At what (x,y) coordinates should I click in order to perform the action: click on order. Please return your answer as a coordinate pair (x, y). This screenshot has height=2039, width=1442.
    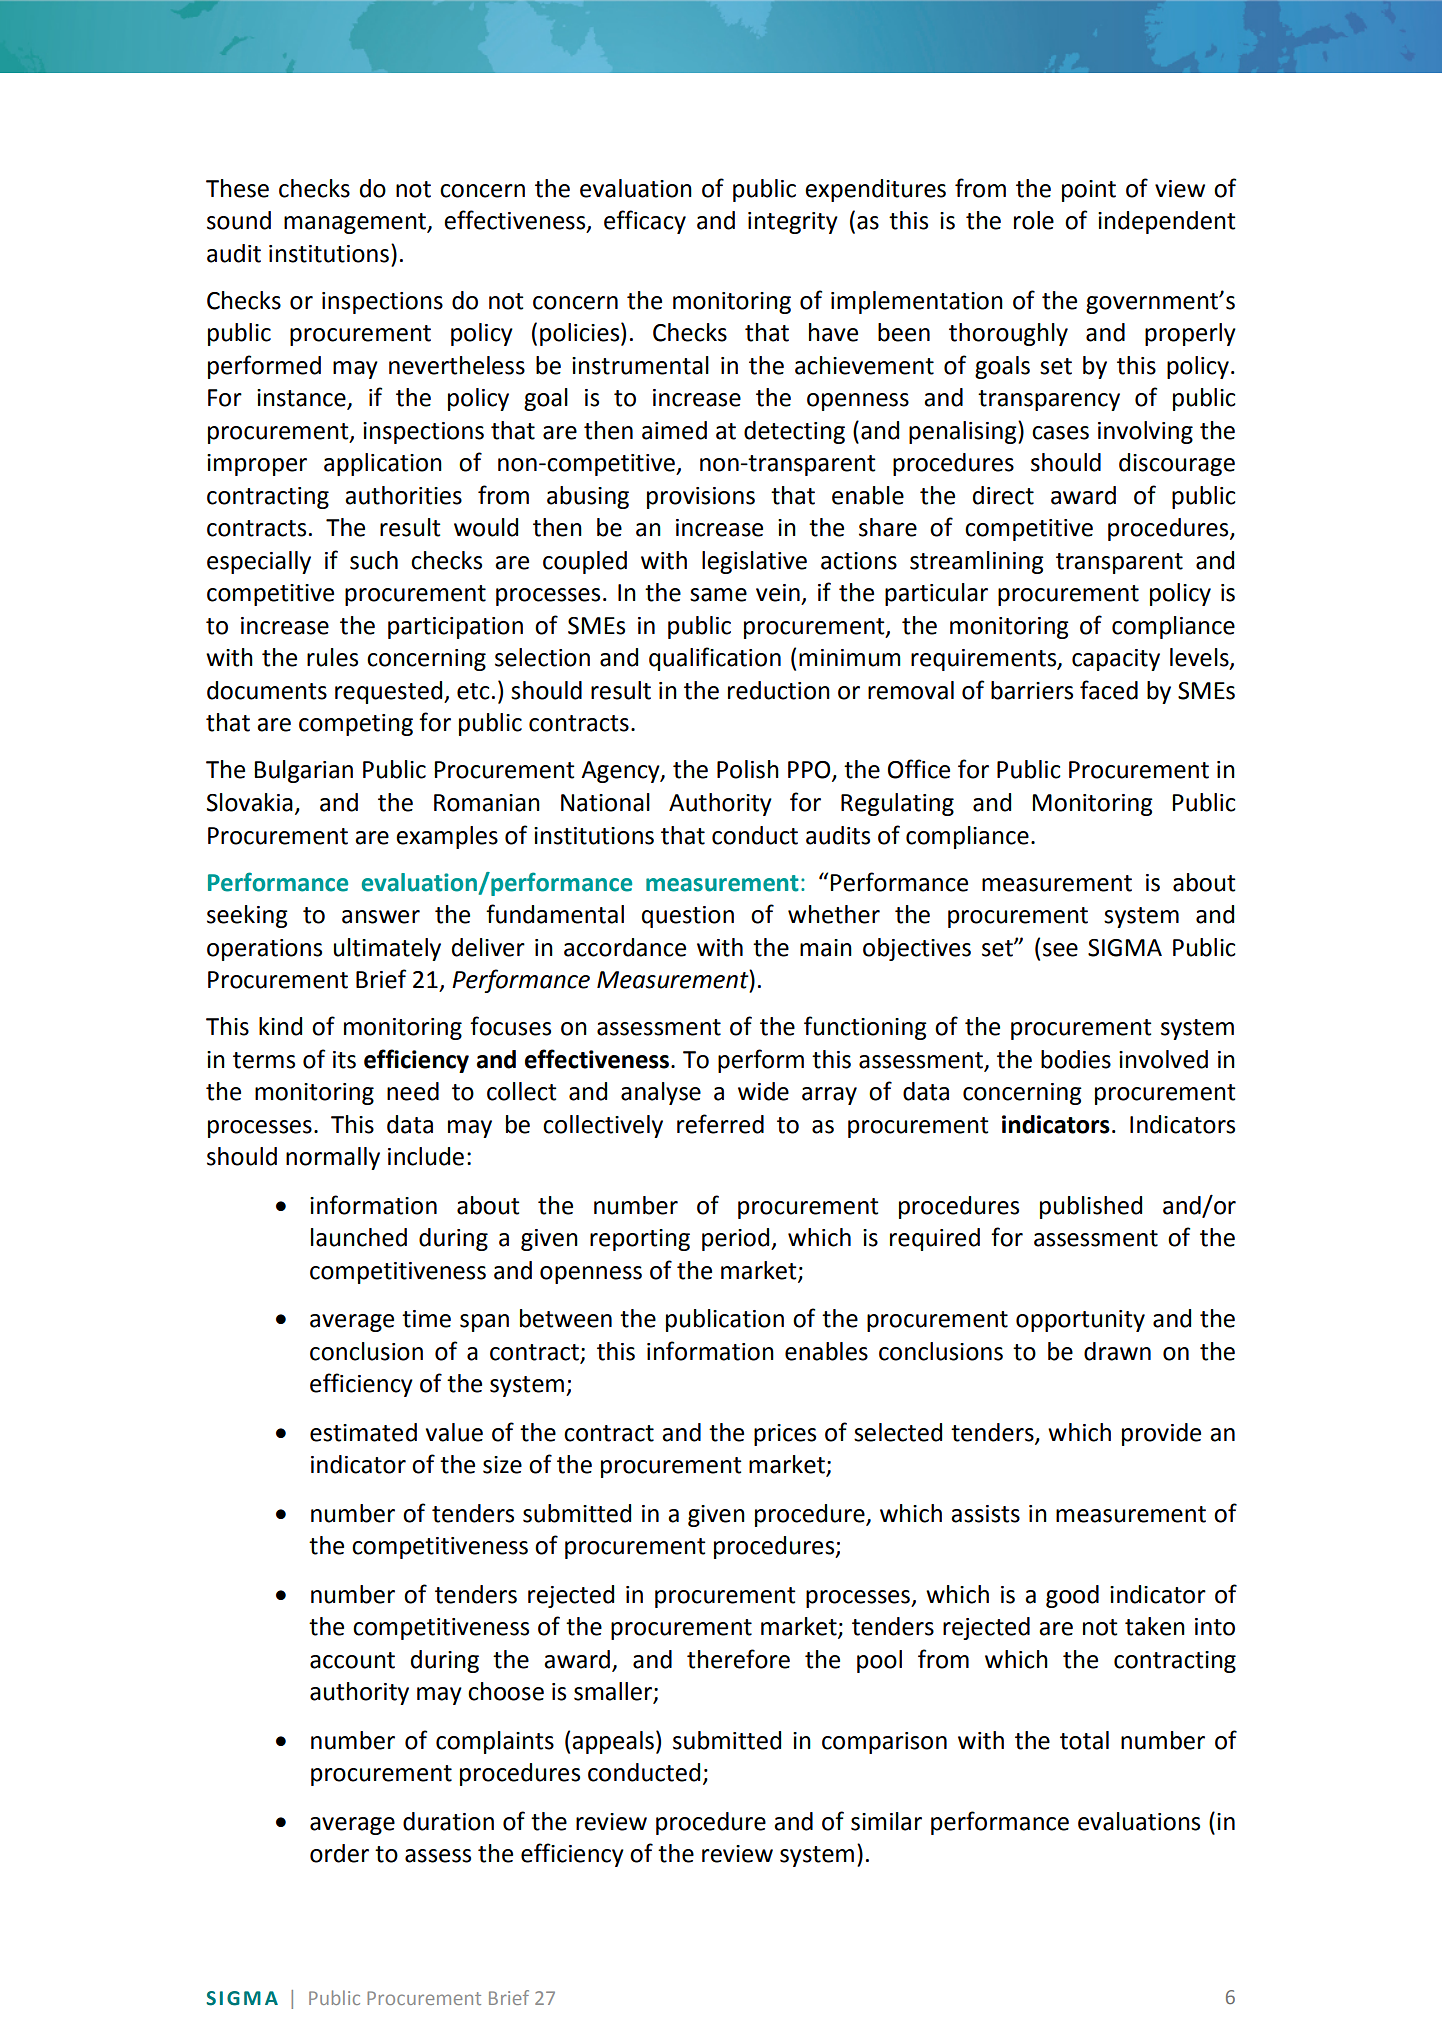
    Looking at the image, I should click on (339, 1853).
